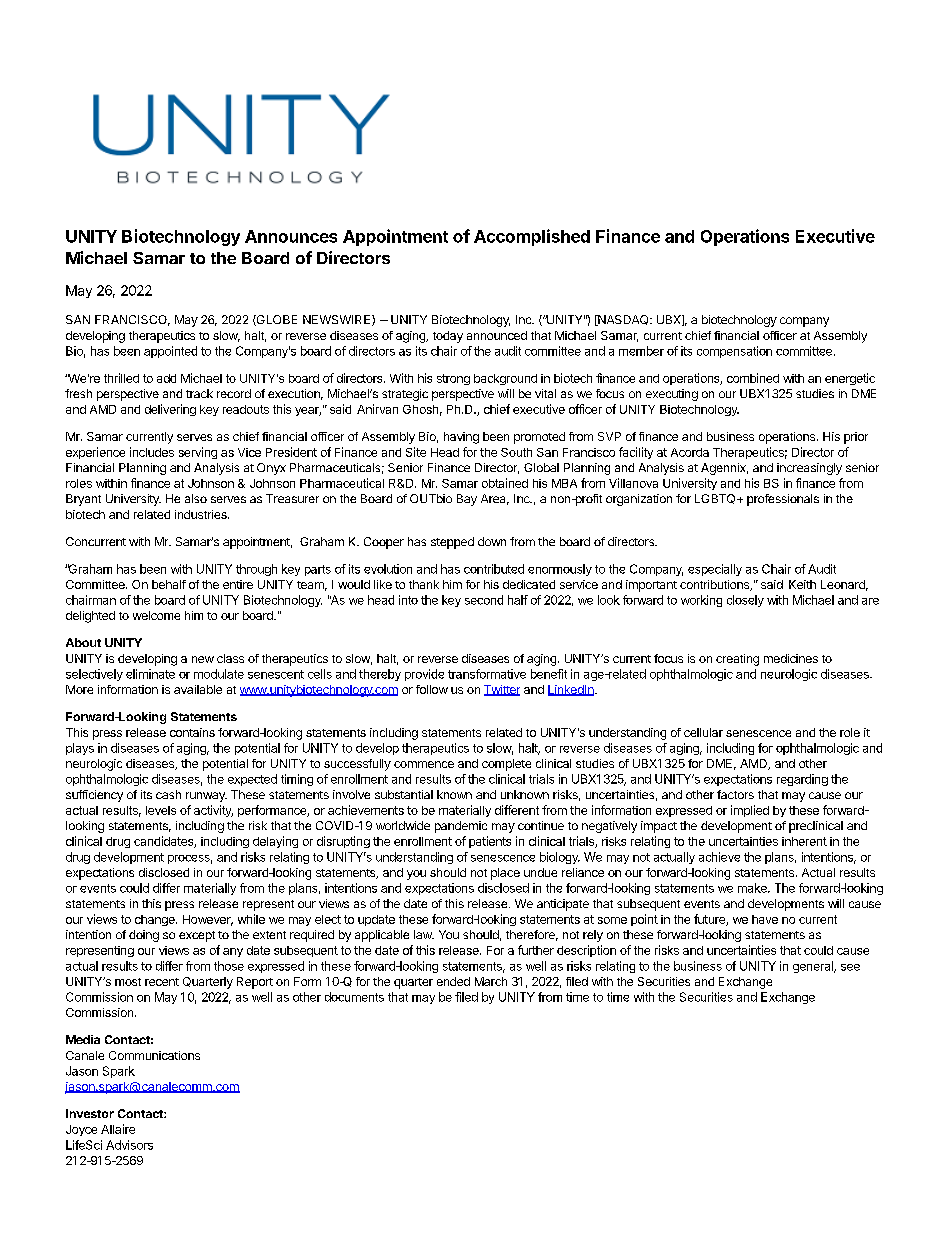  Describe the element at coordinates (291, 236) in the page. I see `Announces` at that location.
